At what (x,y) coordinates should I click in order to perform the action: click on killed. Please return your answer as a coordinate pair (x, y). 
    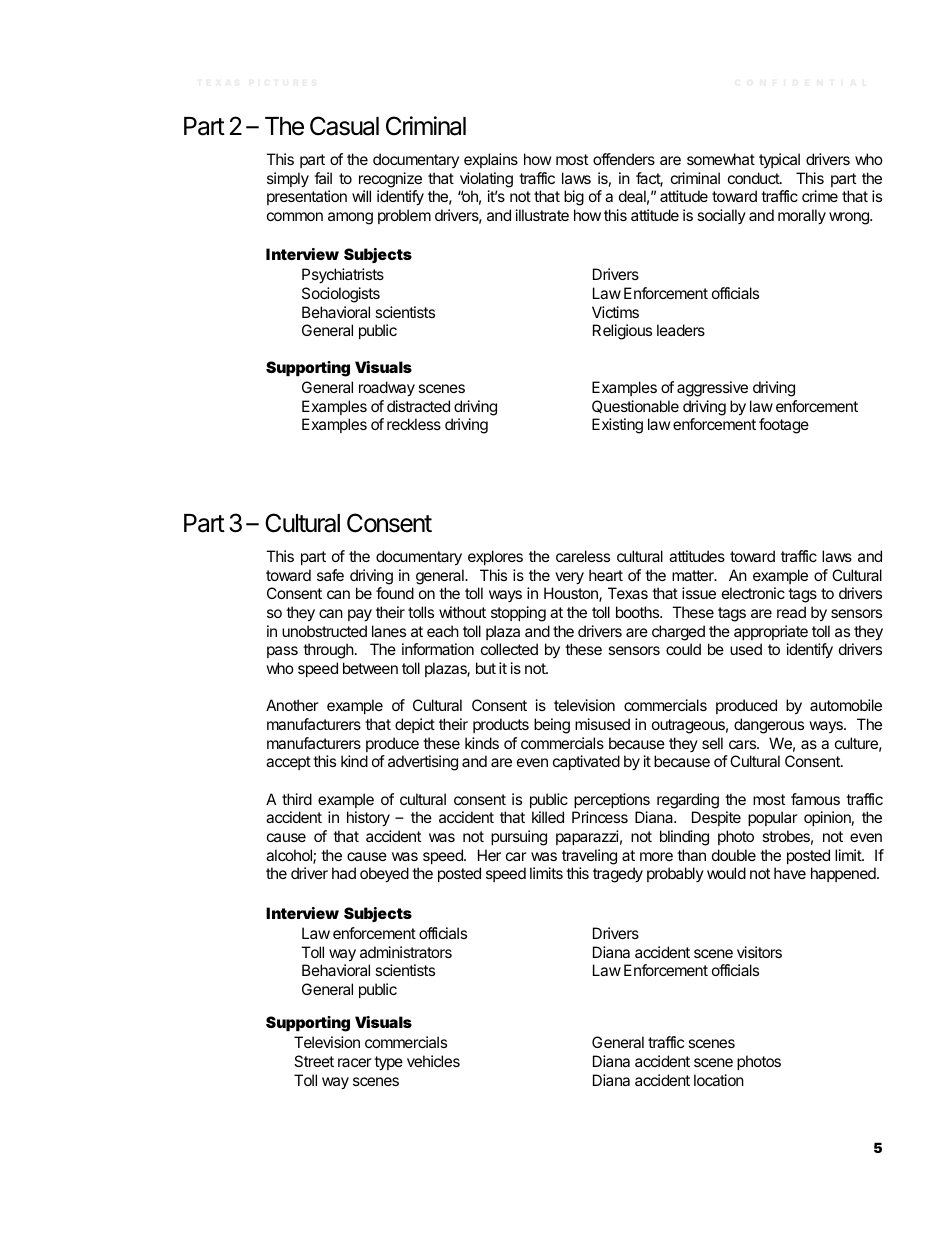
    Looking at the image, I should click on (548, 817).
